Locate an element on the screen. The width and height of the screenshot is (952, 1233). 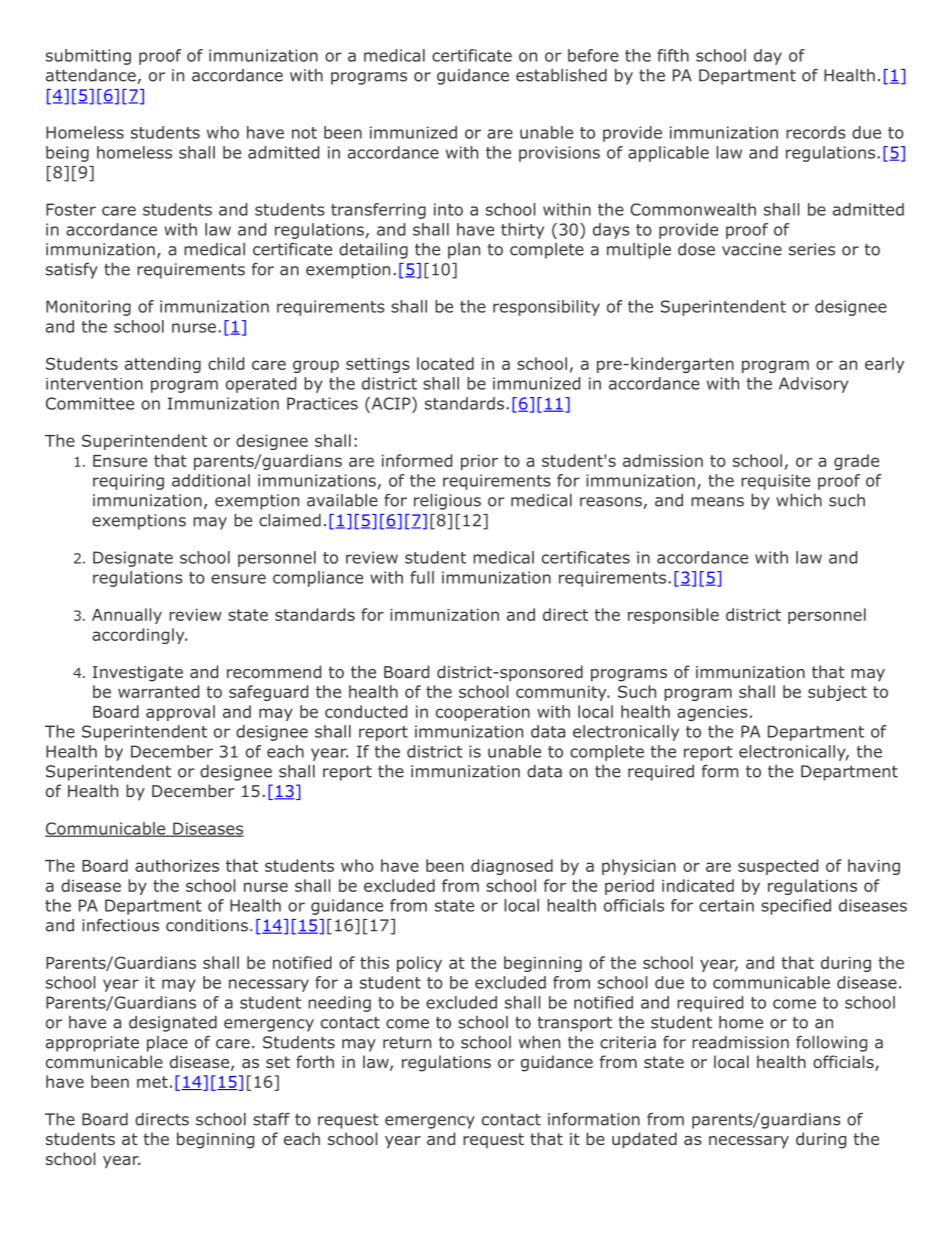
place is located at coordinates (167, 1044).
